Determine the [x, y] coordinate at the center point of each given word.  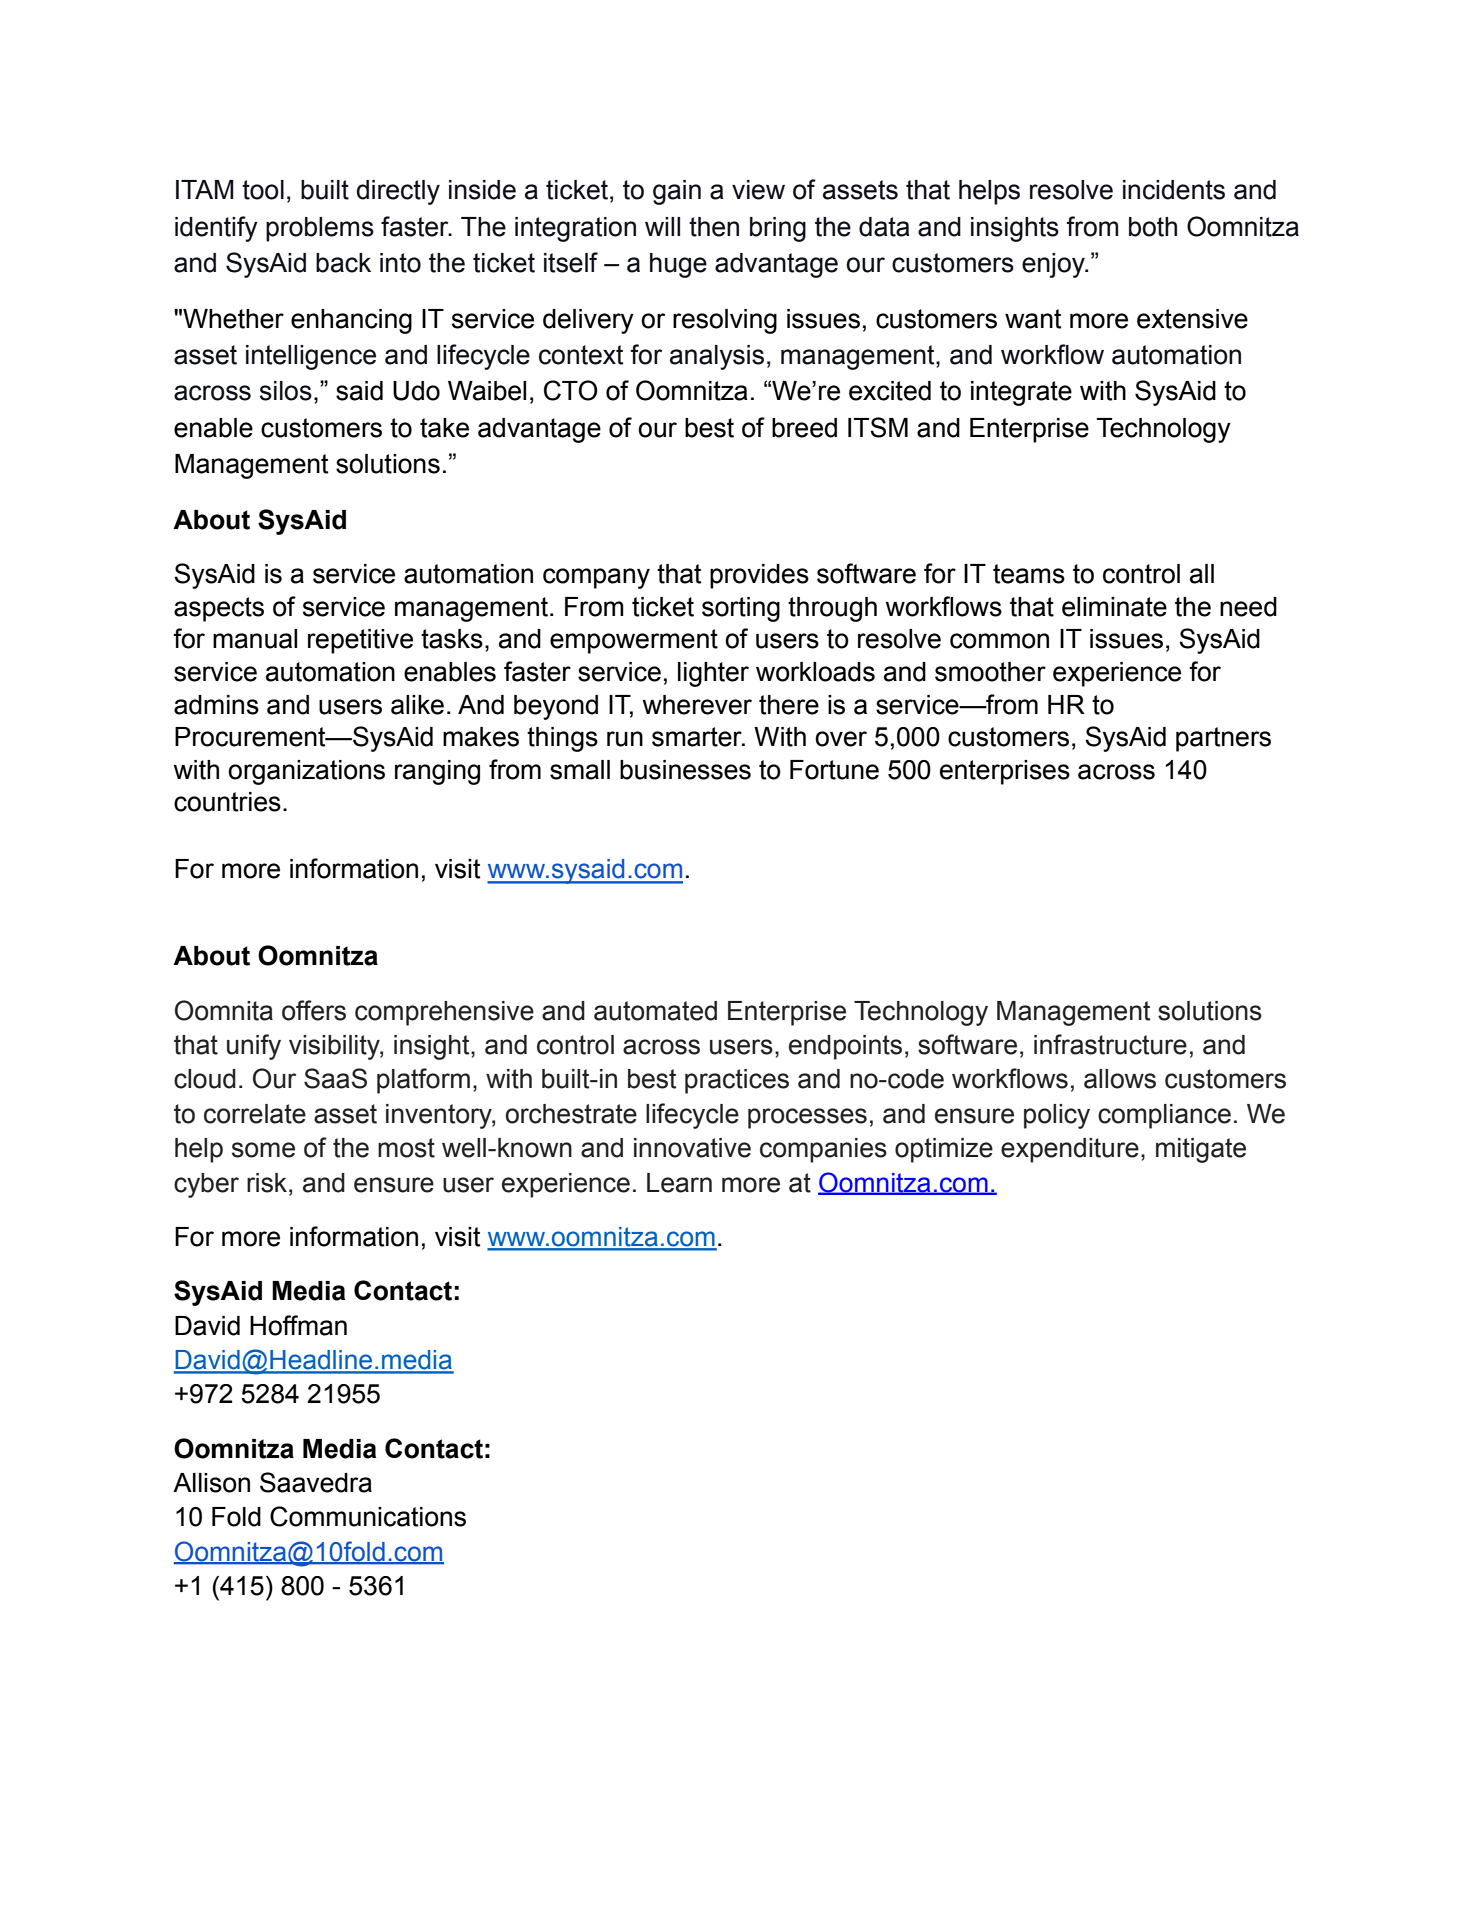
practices [737, 1081]
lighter [713, 674]
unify [254, 1047]
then [714, 227]
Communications [368, 1516]
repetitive [360, 641]
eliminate [1114, 607]
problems [320, 229]
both [1153, 227]
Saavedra [316, 1482]
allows [1120, 1079]
